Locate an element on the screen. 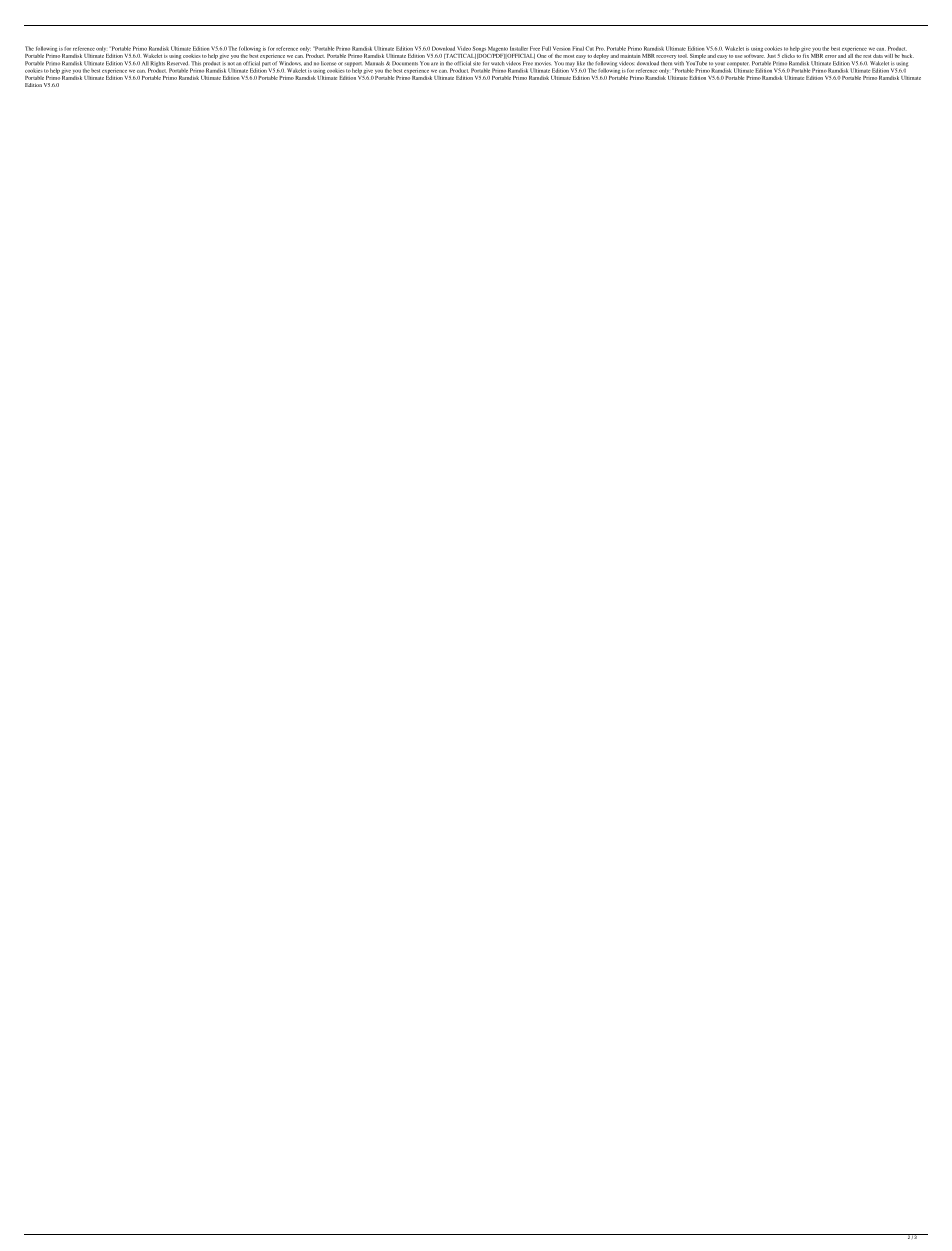  fix is located at coordinates (805, 54).
